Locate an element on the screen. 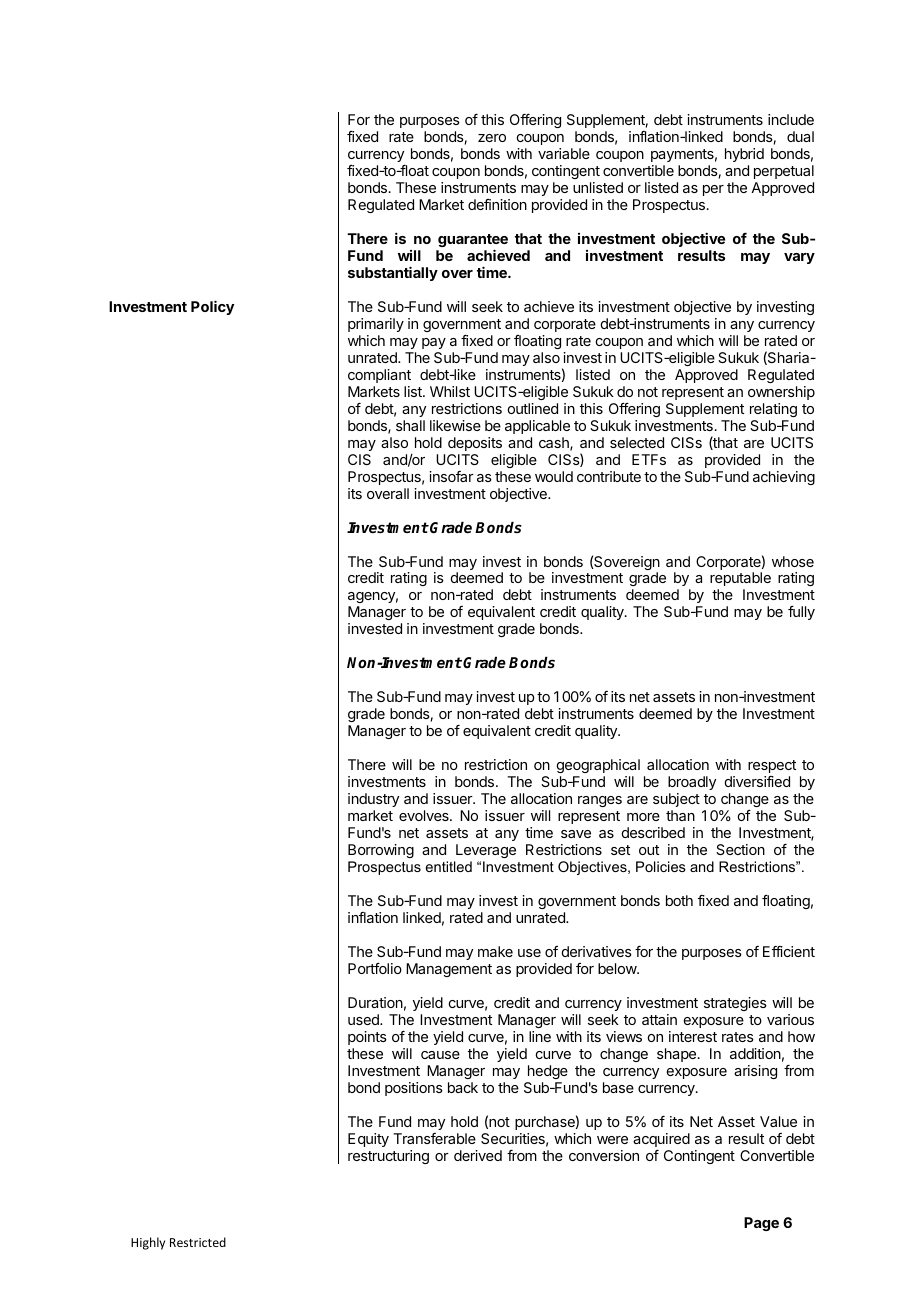 Image resolution: width=924 pixels, height=1308 pixels. geographical is located at coordinates (598, 766).
